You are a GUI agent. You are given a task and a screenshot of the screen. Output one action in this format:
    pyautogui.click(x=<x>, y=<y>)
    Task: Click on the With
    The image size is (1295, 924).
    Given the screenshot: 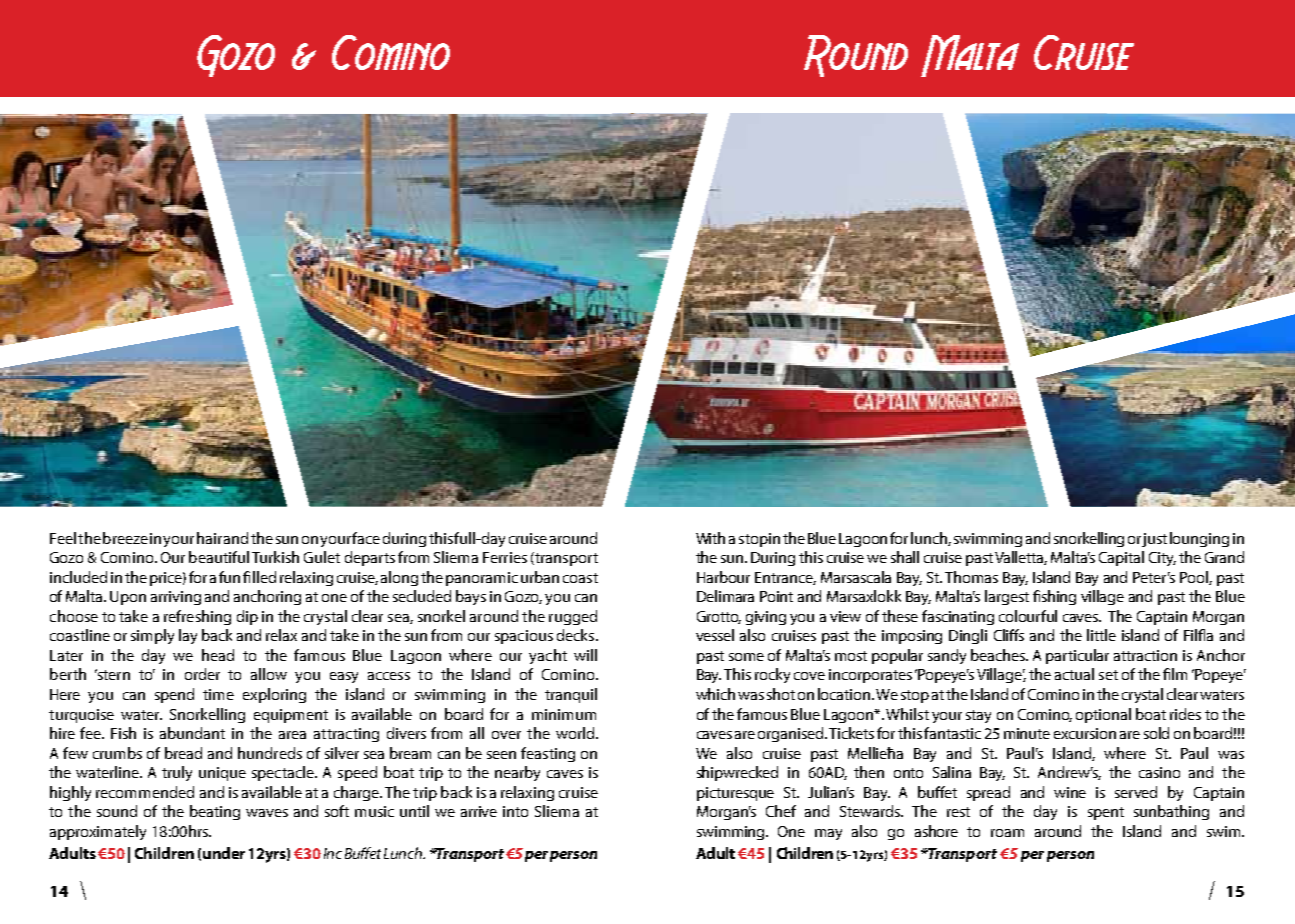 What is the action you would take?
    pyautogui.click(x=710, y=538)
